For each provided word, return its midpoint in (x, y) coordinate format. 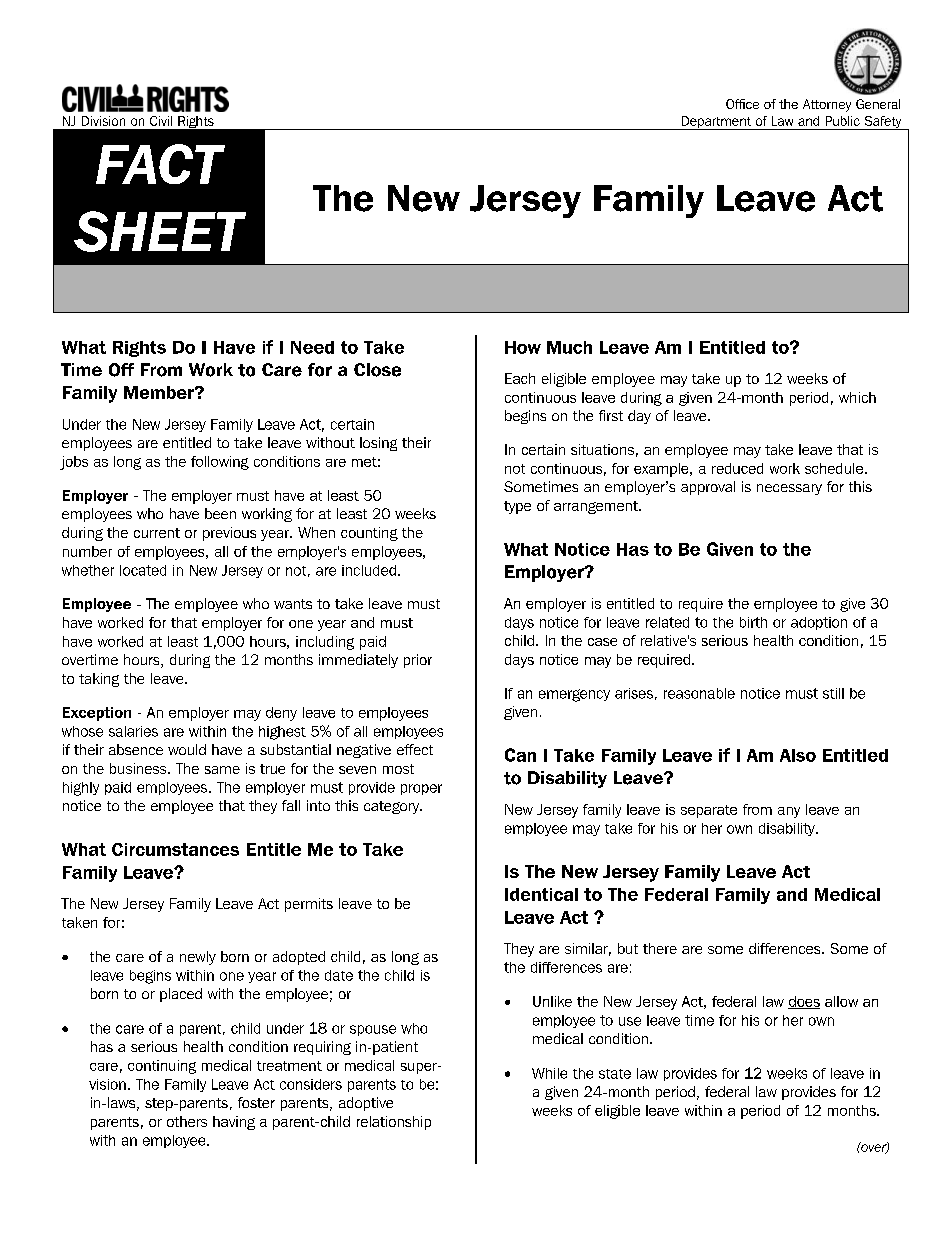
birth (753, 622)
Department (716, 123)
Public (843, 121)
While (549, 1073)
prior (418, 661)
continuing (162, 1067)
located (143, 570)
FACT (160, 164)
